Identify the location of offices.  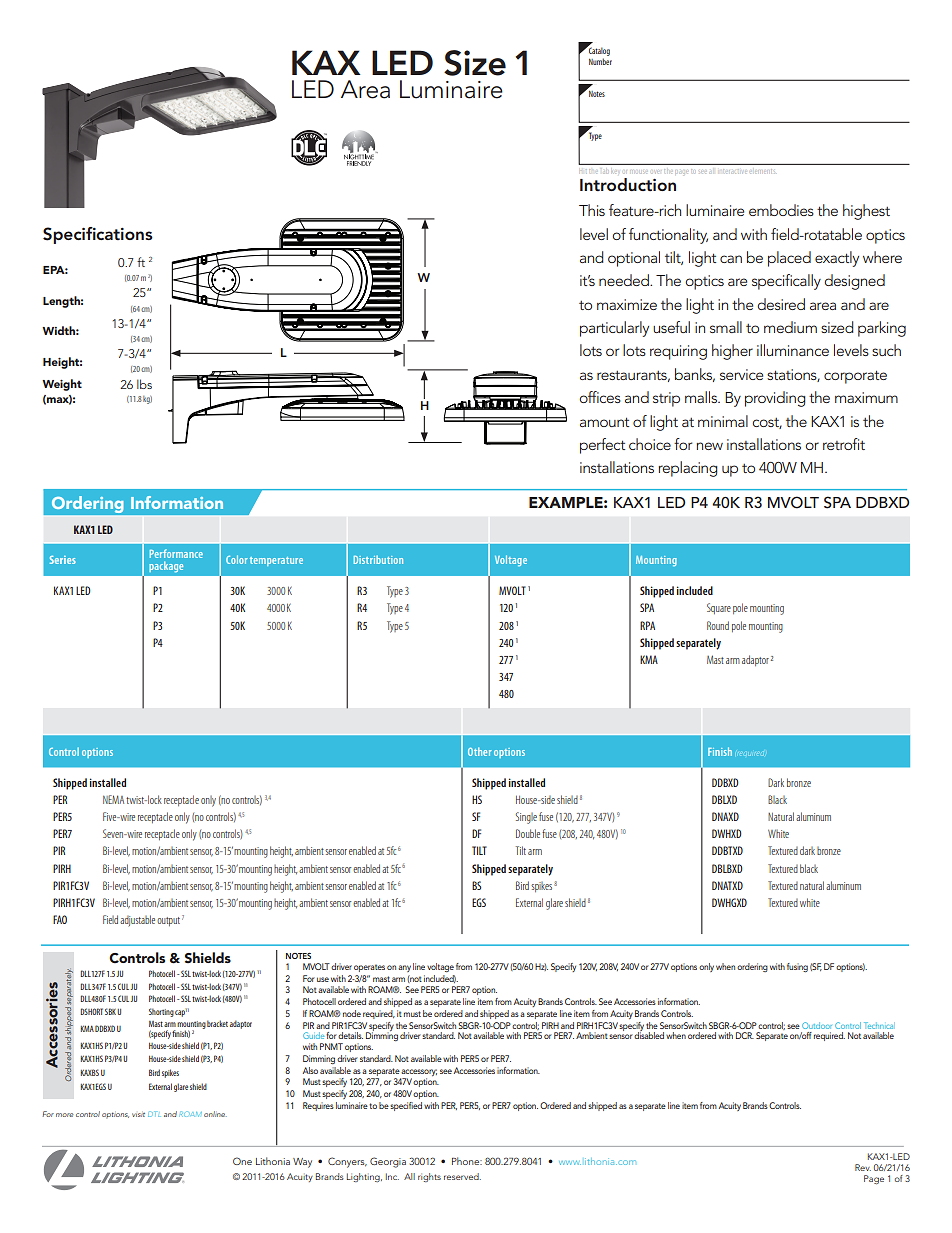
(600, 397).
